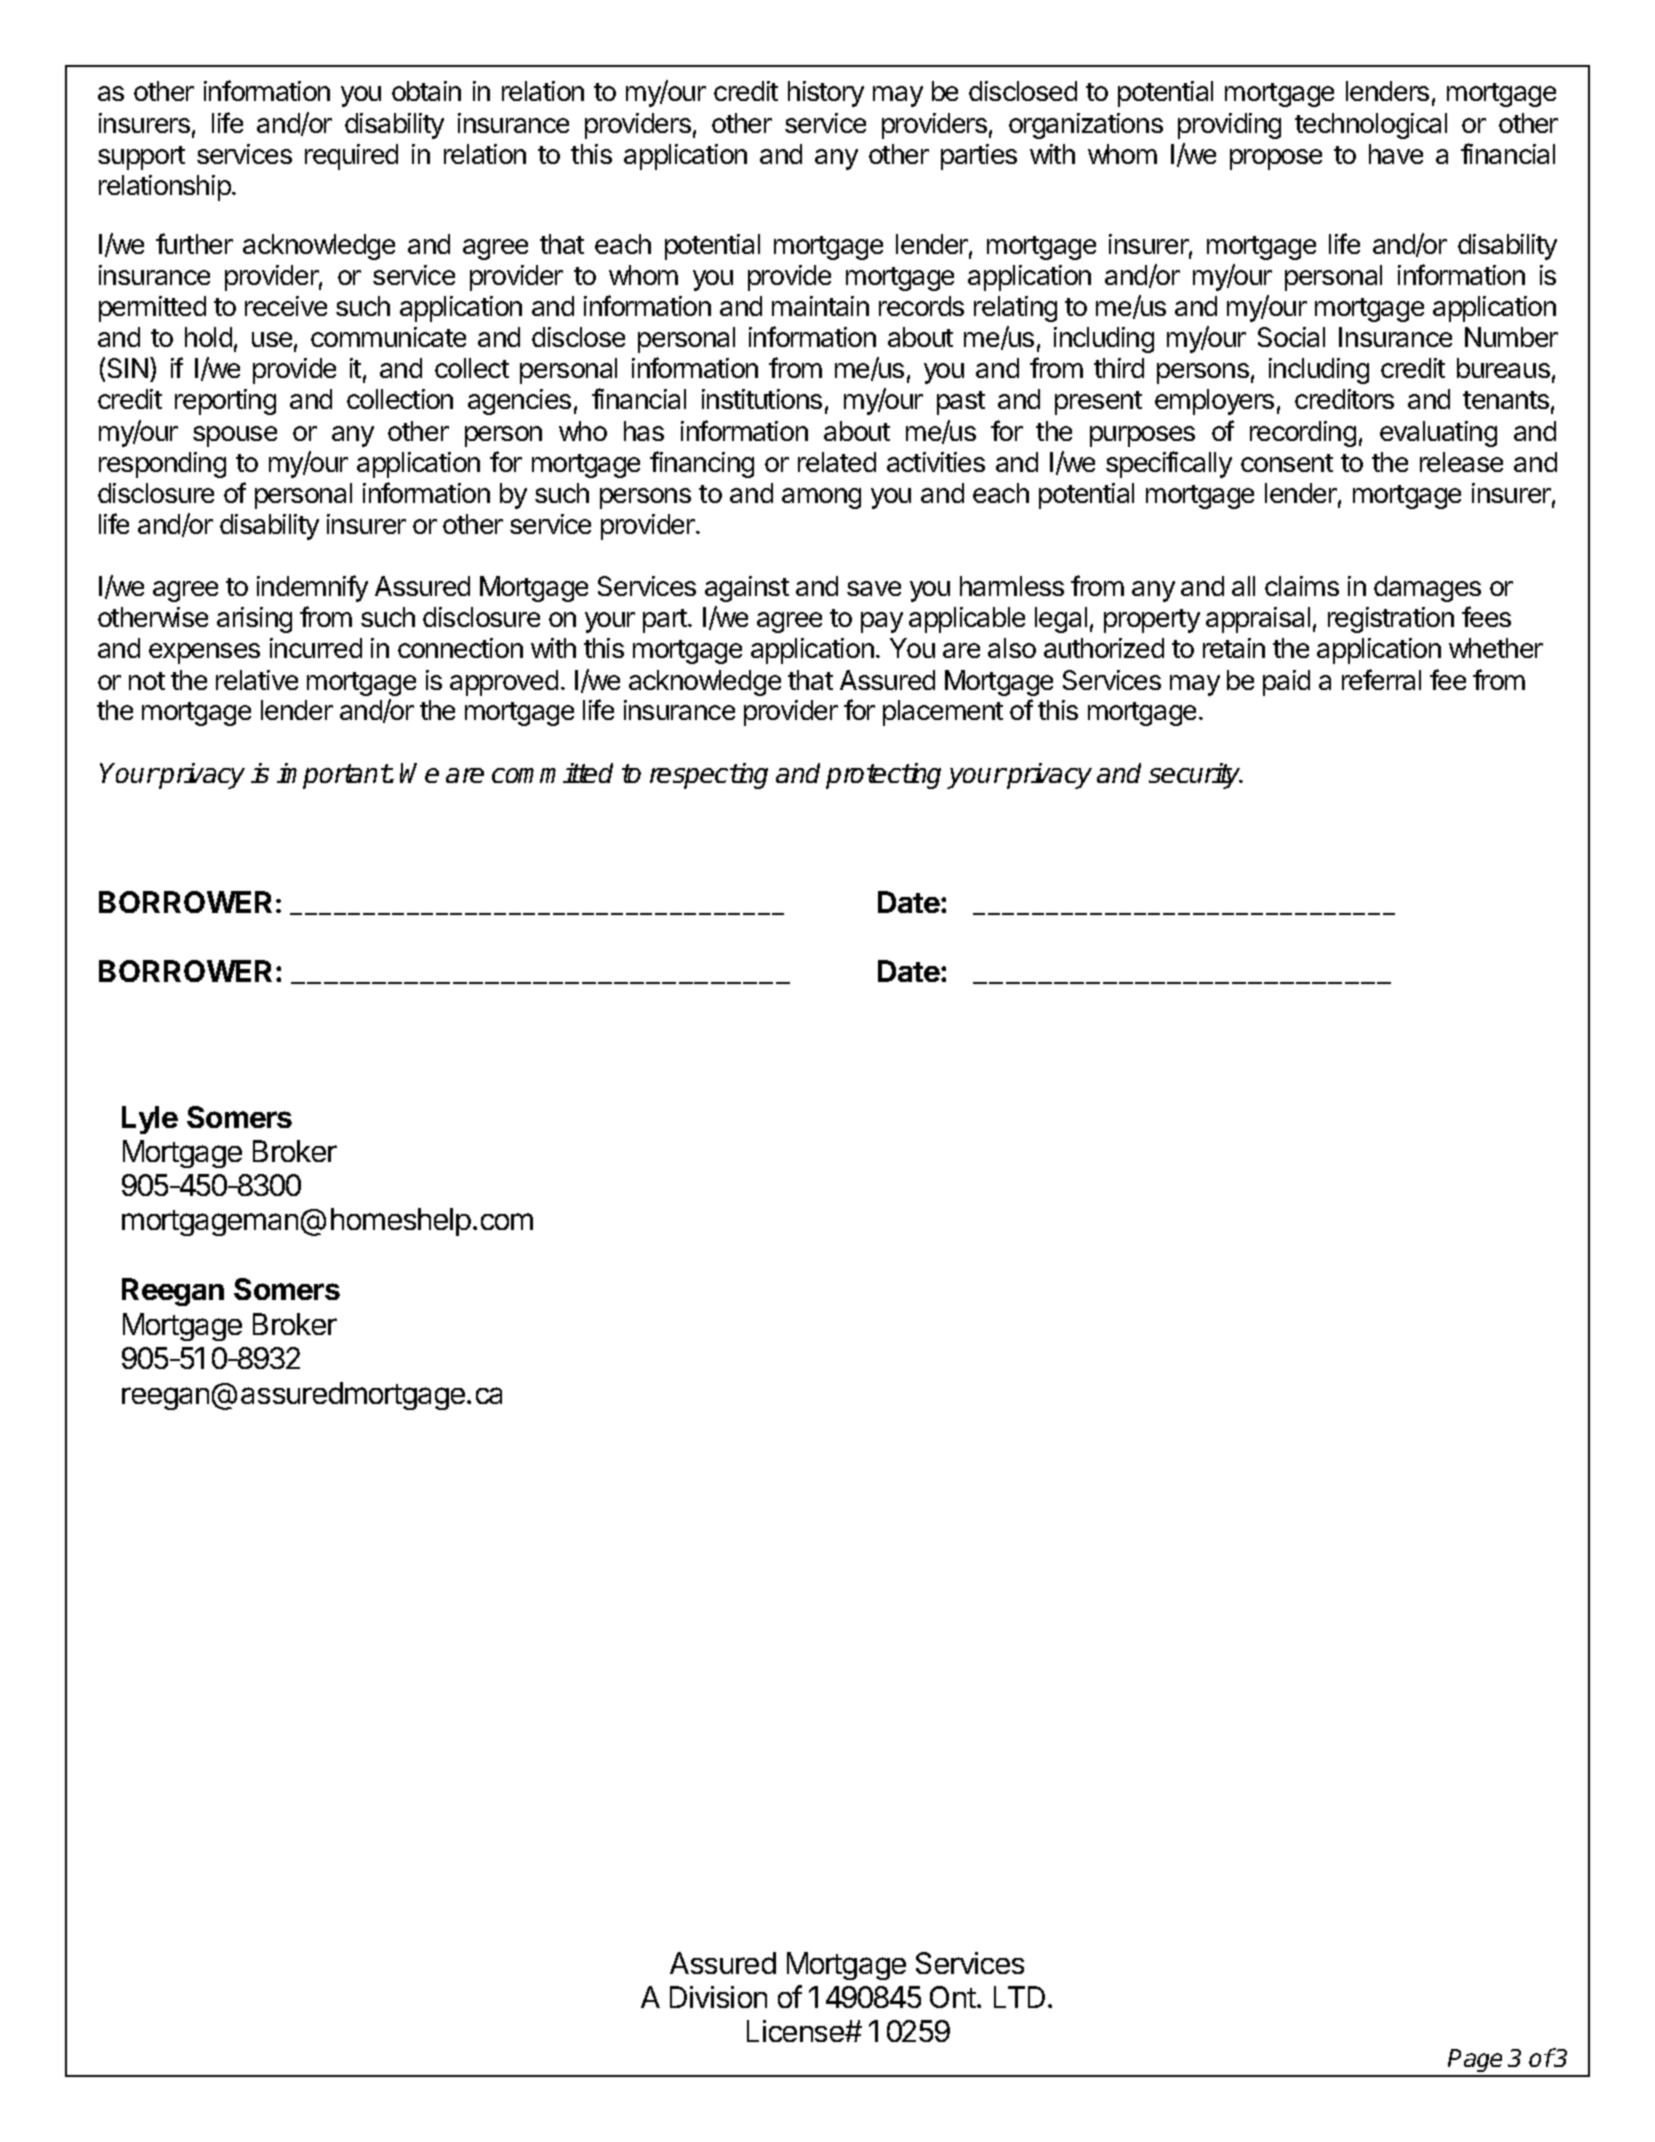 Image resolution: width=1655 pixels, height=2142 pixels. What do you see at coordinates (718, 1997) in the screenshot?
I see `Division` at bounding box center [718, 1997].
